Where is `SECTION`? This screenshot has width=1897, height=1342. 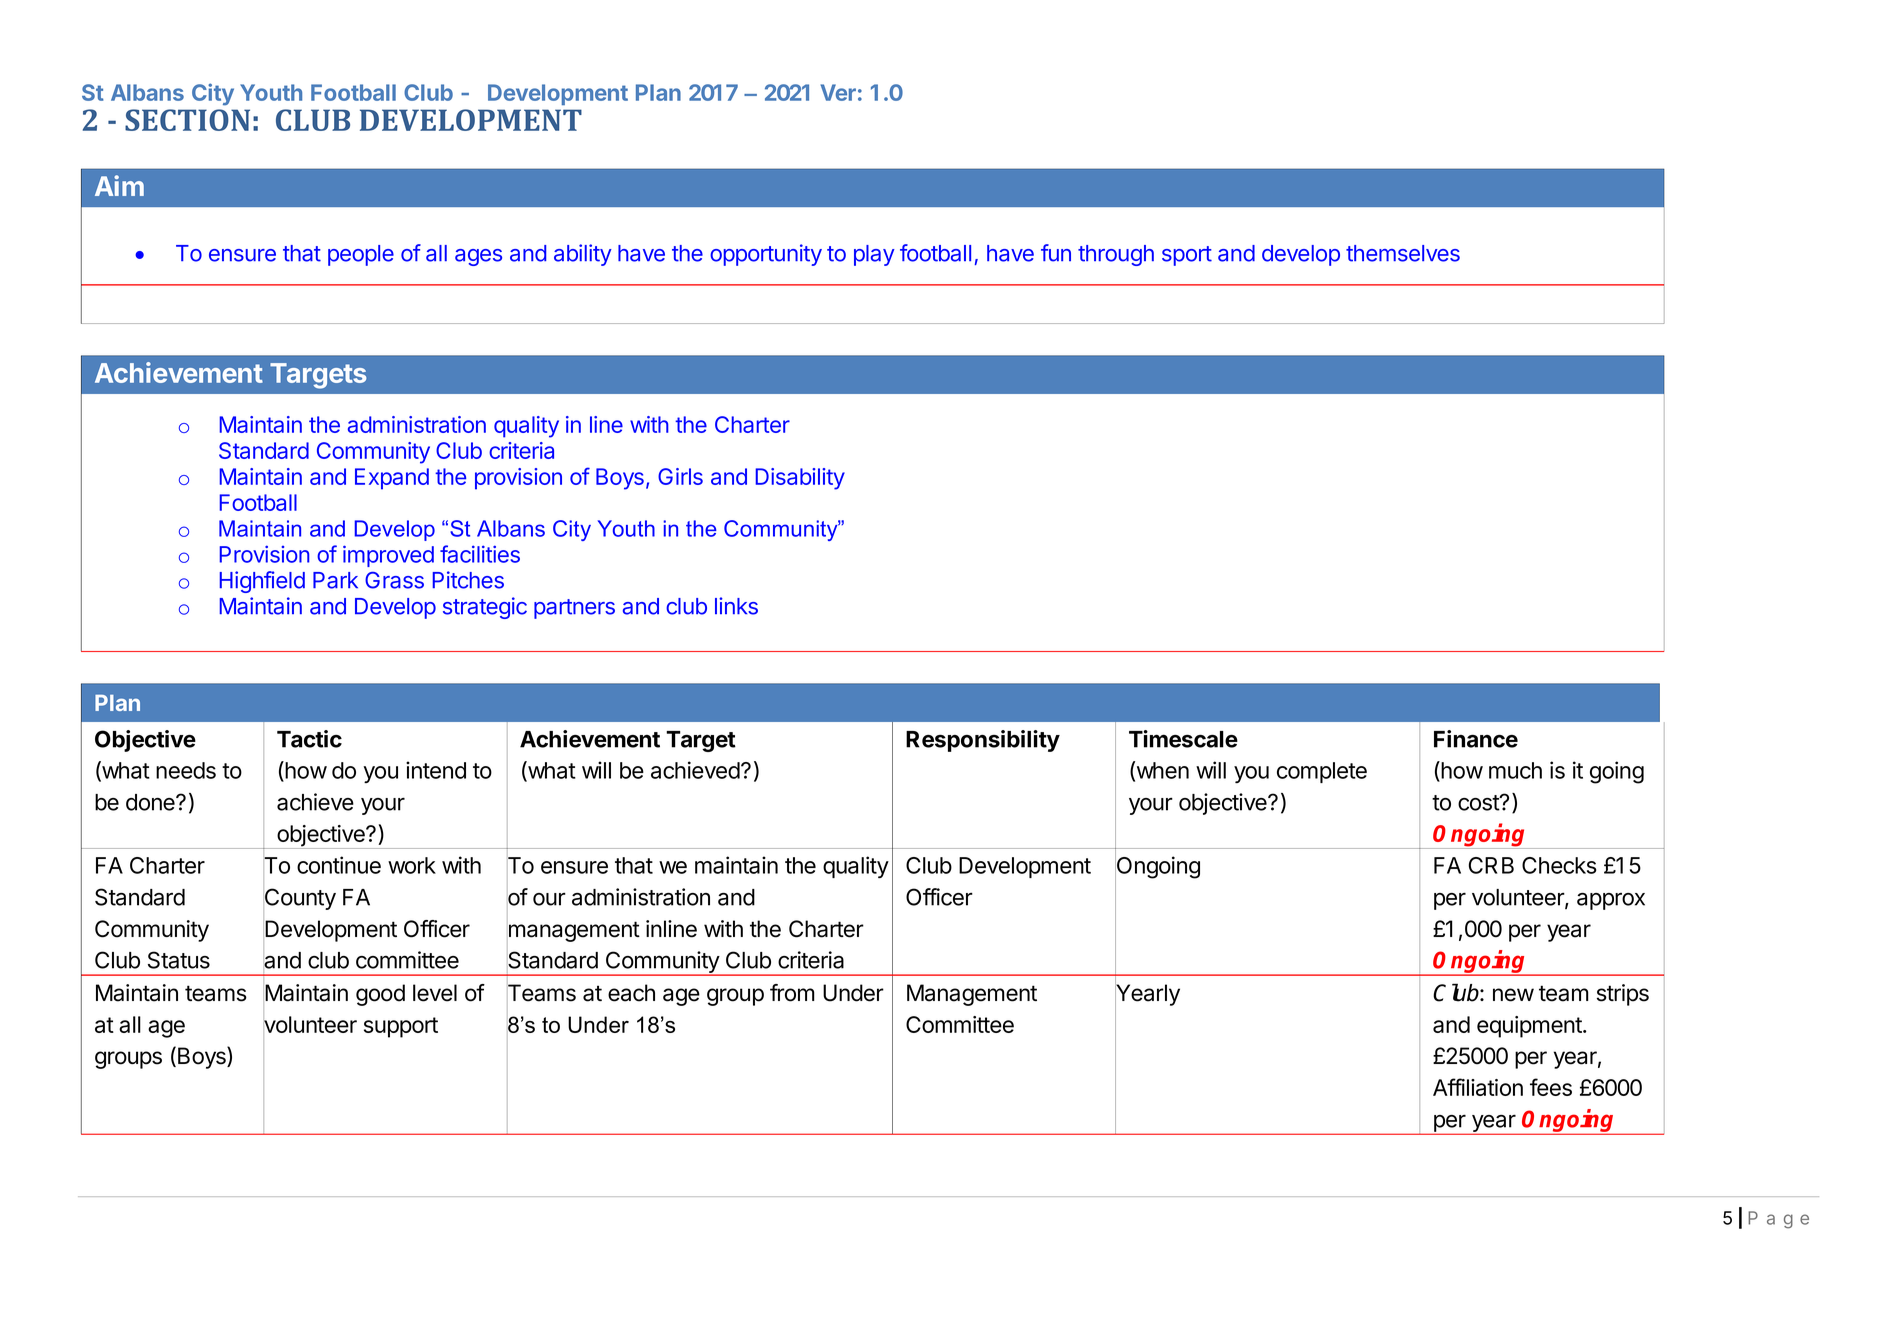
SECTION is located at coordinates (187, 120).
